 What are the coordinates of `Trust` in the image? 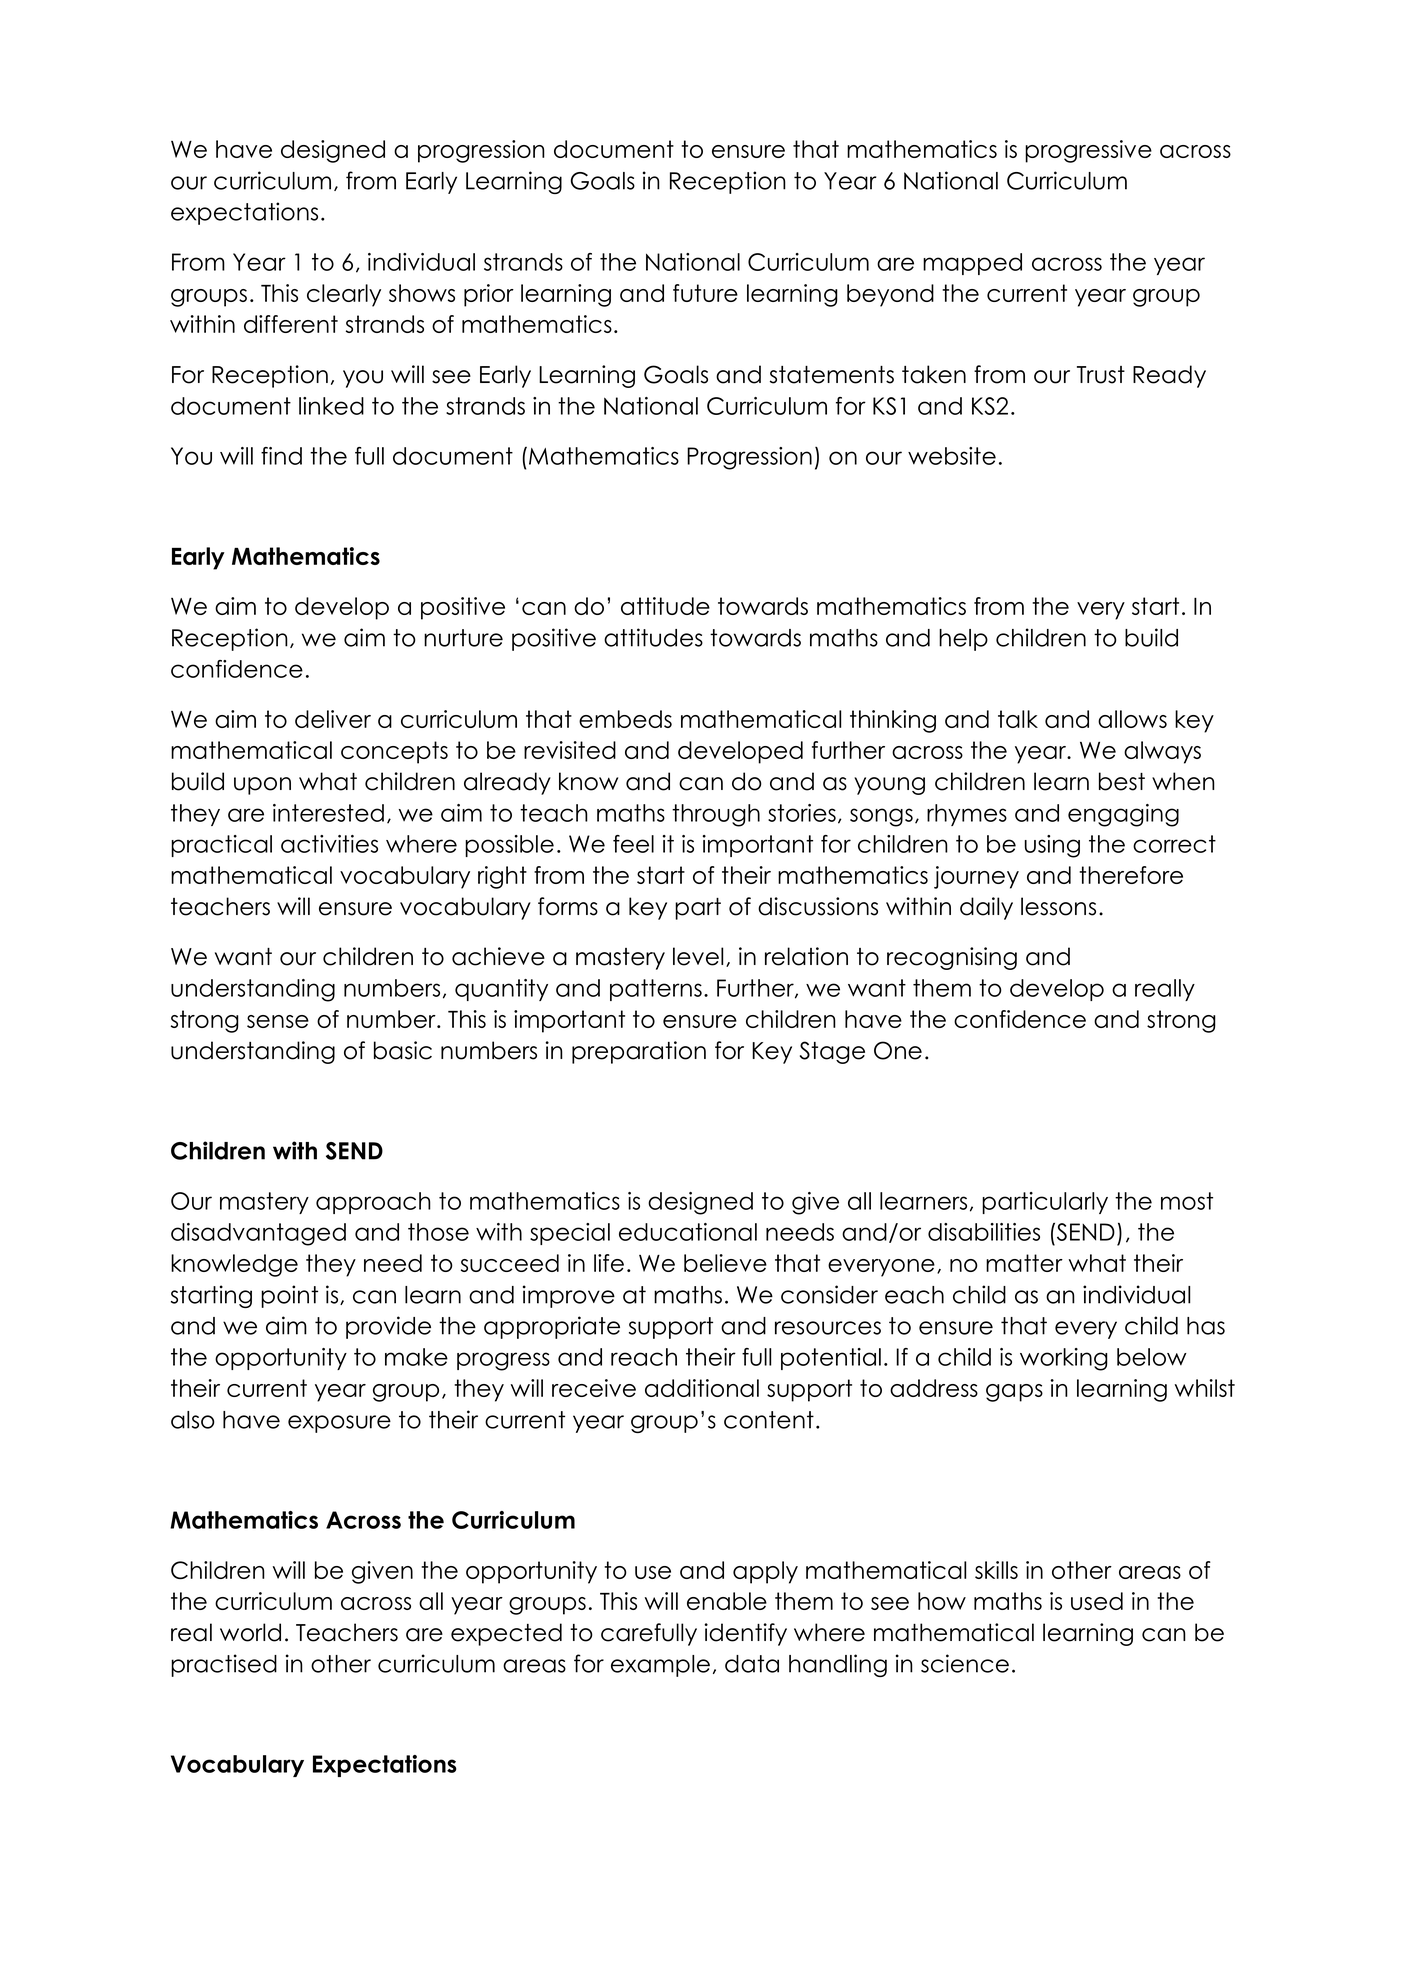 It's located at (1101, 375).
